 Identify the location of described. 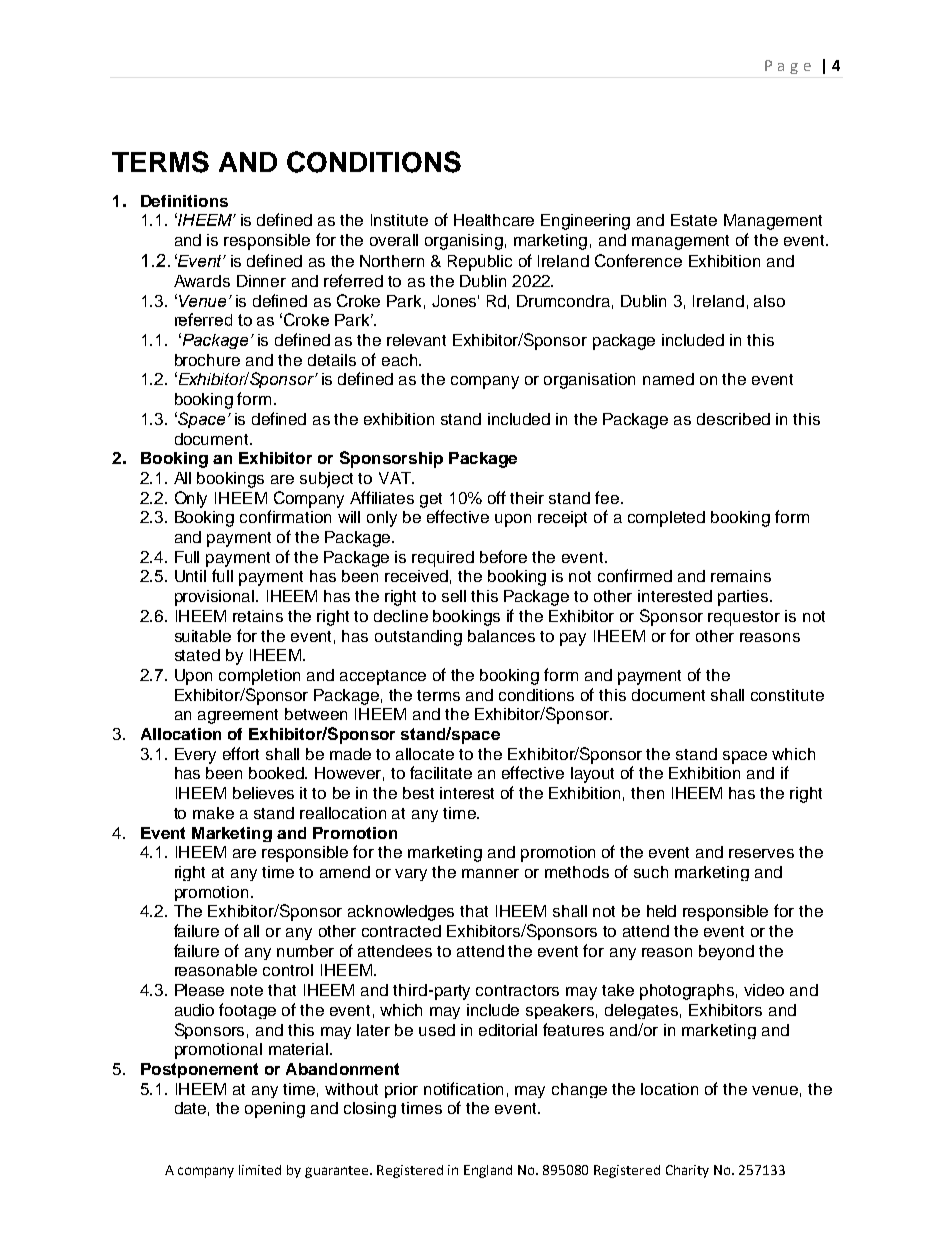
(733, 419).
